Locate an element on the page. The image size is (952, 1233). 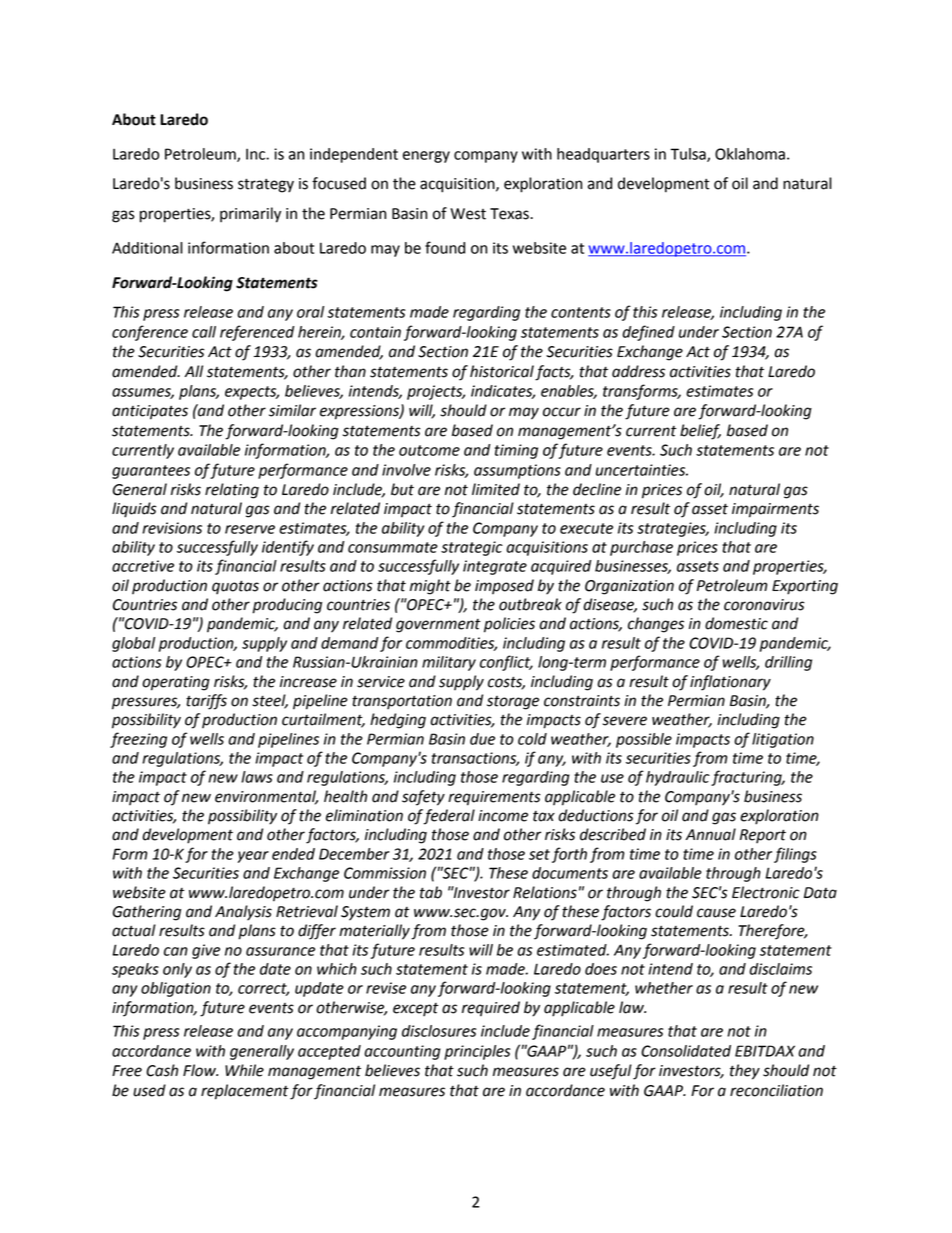
belief is located at coordinates (700, 432).
